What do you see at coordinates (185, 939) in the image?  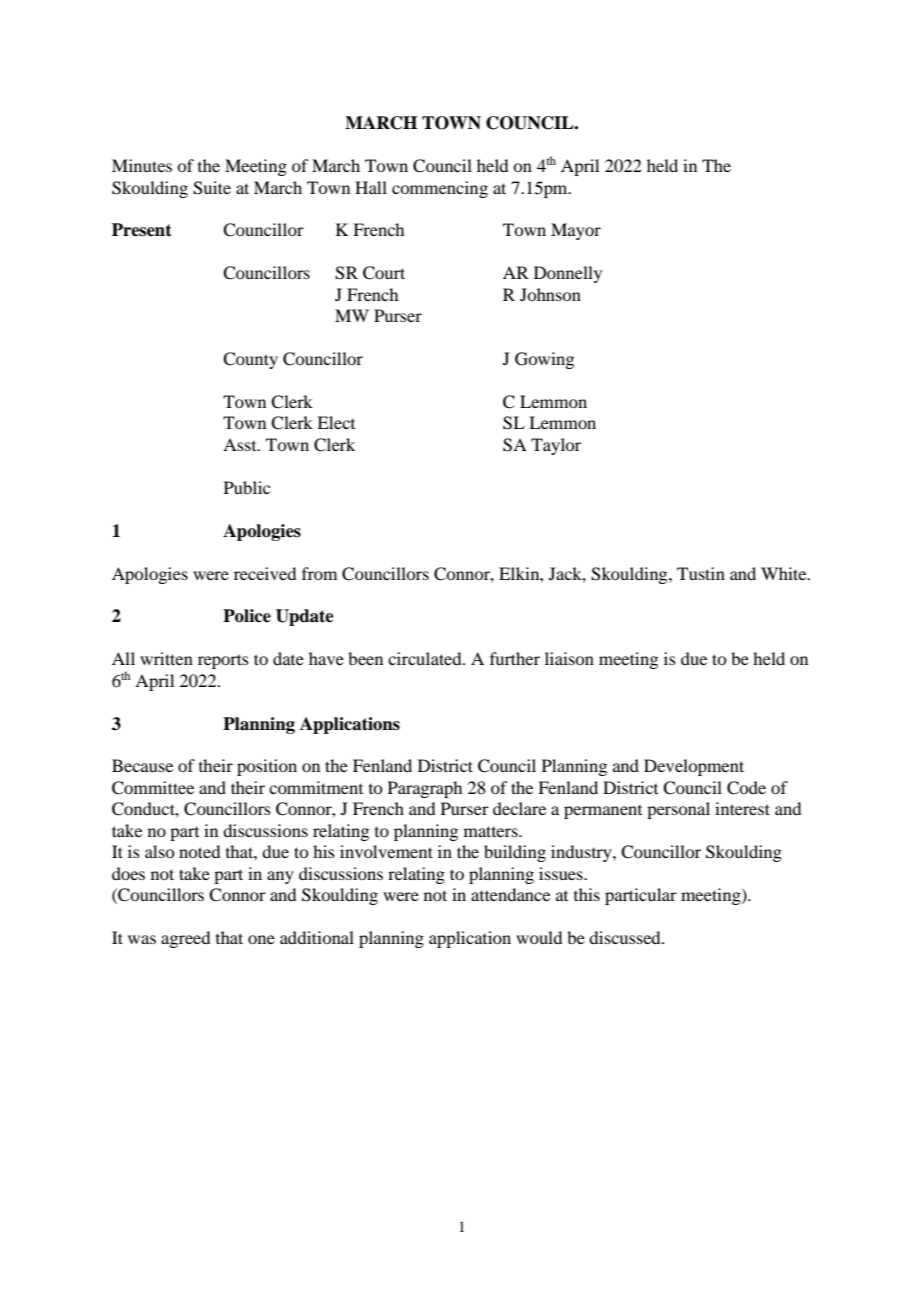 I see `agreed` at bounding box center [185, 939].
